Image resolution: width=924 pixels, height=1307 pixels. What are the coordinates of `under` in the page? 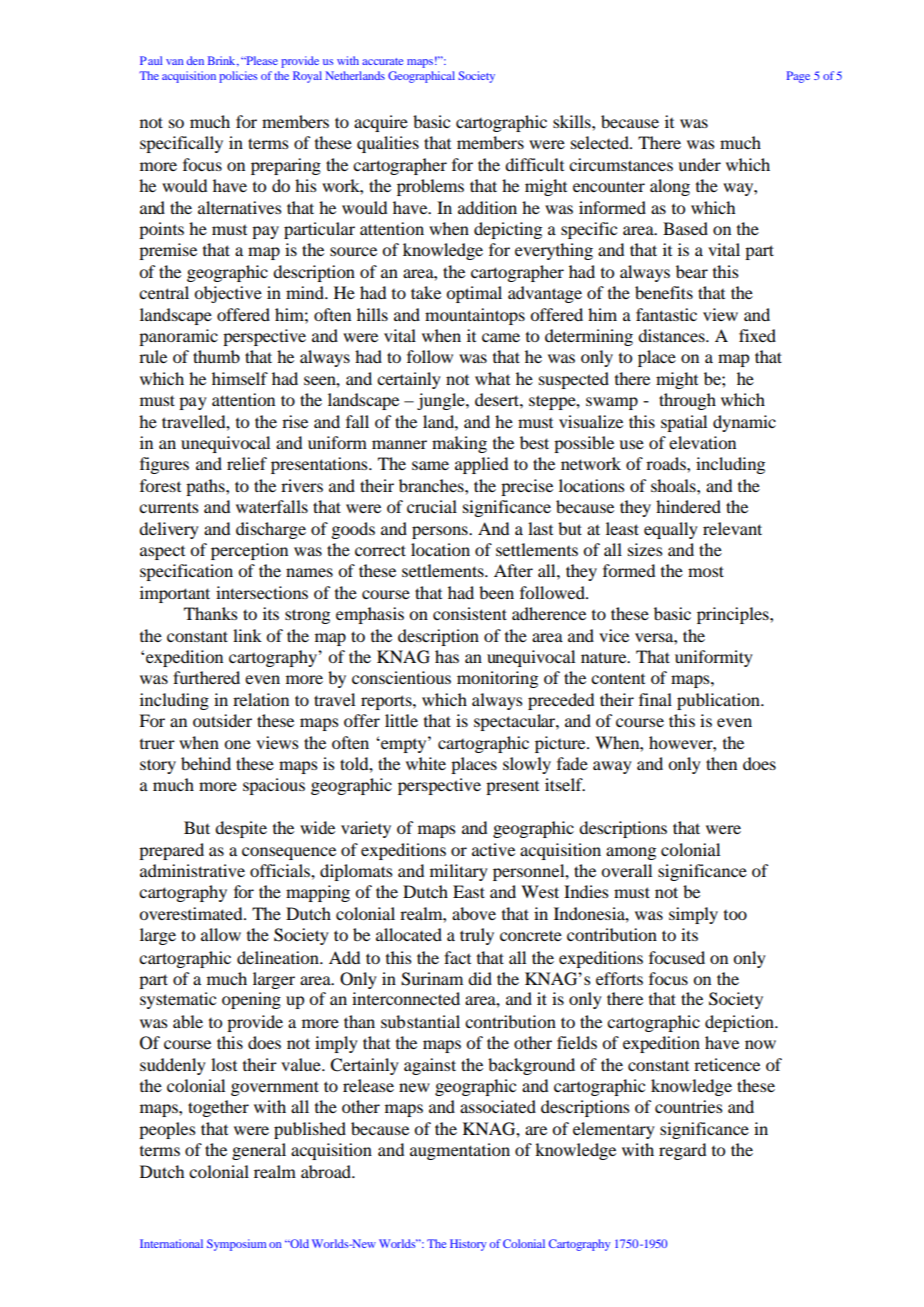 It's located at (699, 164).
